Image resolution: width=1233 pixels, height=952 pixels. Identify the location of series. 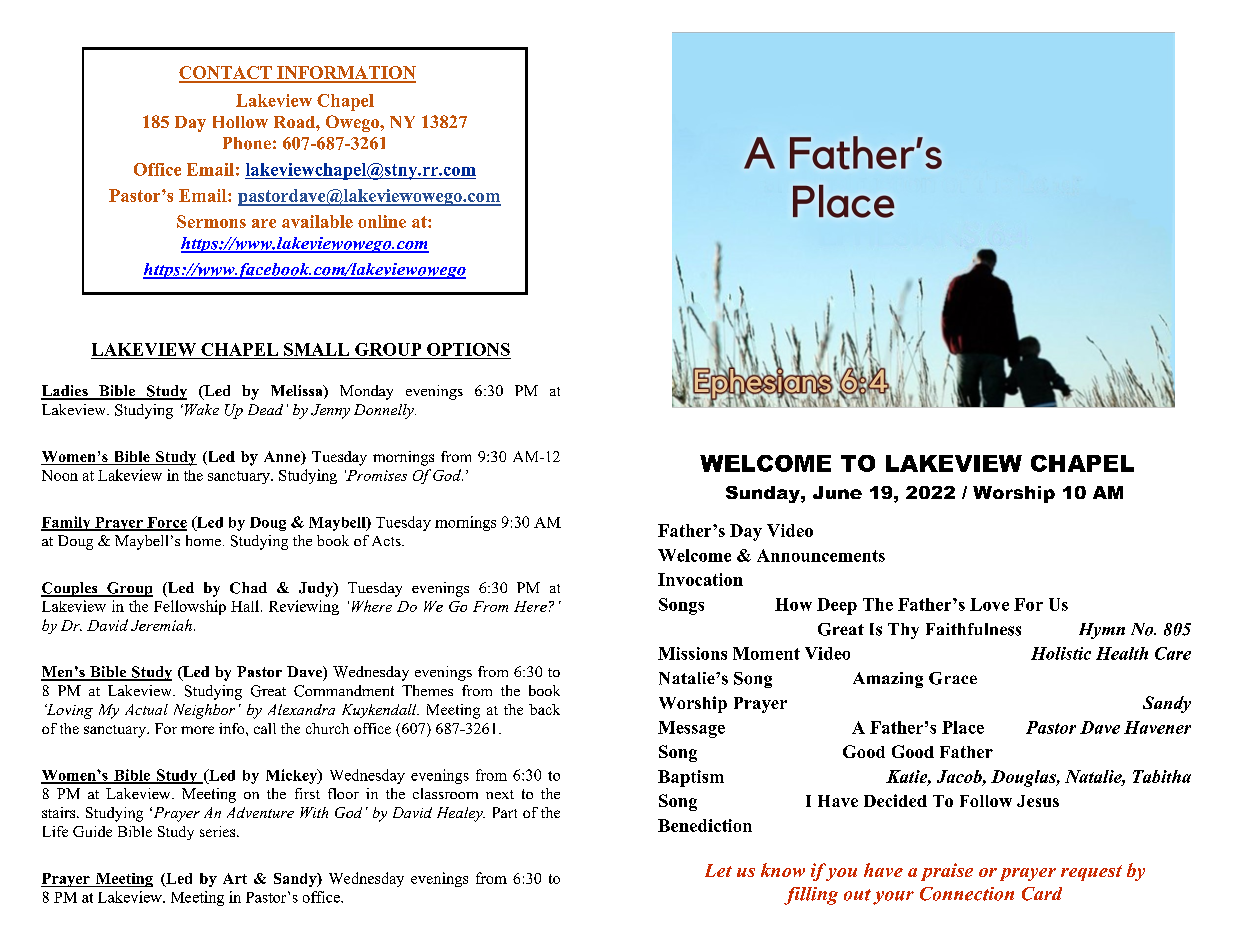
(219, 831).
